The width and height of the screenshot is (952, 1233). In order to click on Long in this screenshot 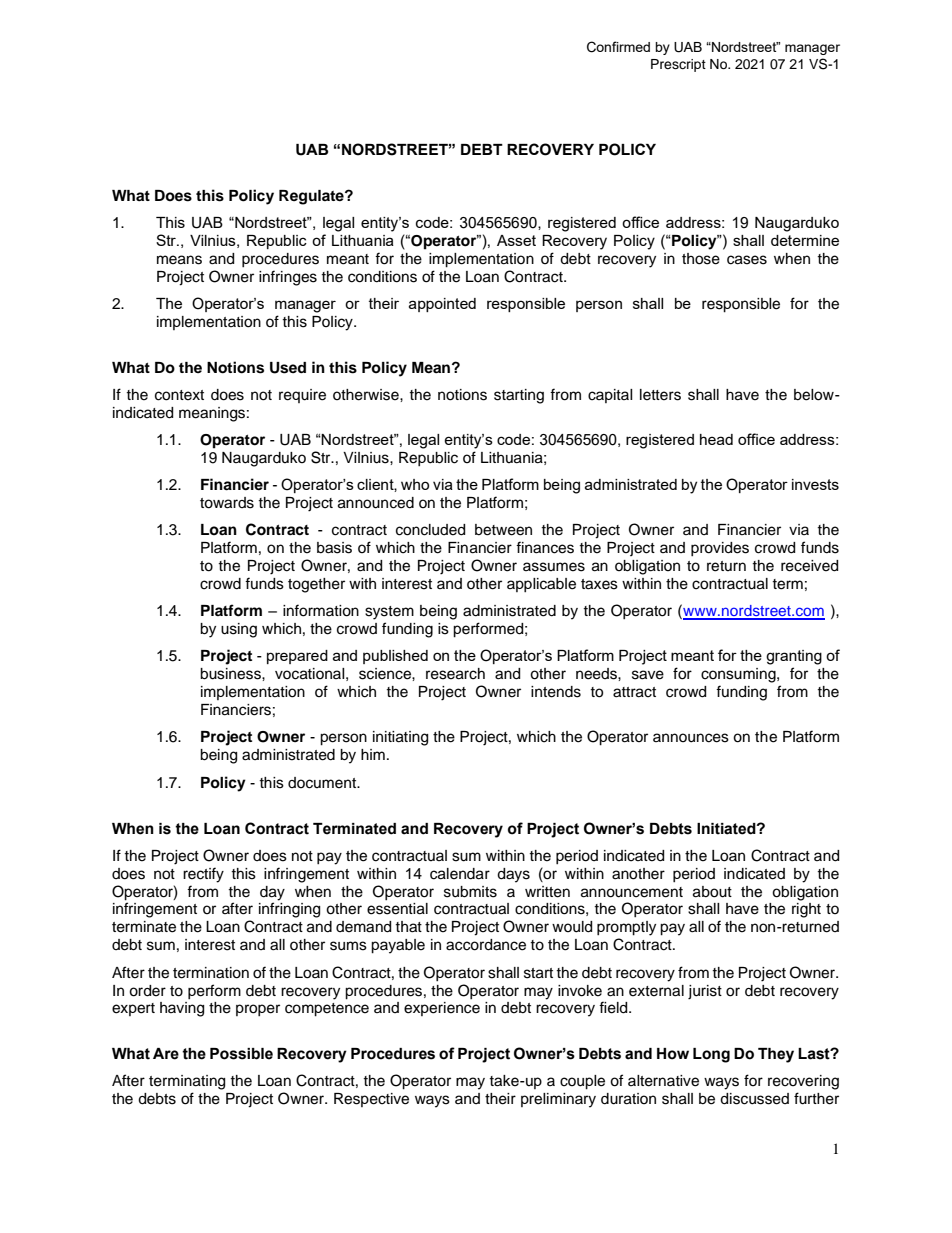, I will do `click(711, 1055)`.
